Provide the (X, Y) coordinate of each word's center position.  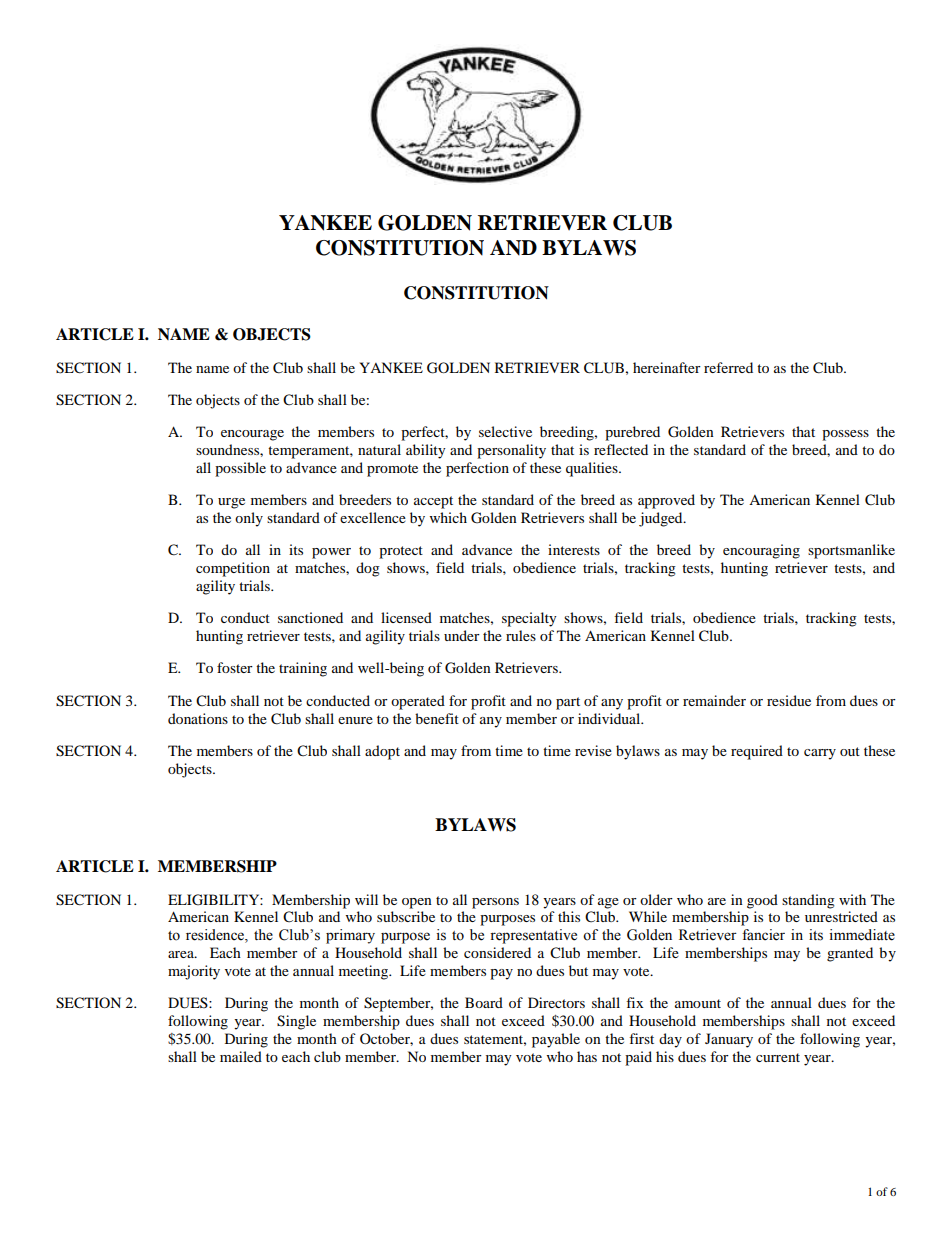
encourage (252, 435)
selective (505, 431)
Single (296, 1022)
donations (198, 718)
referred (728, 367)
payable (556, 1040)
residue (789, 700)
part (568, 703)
